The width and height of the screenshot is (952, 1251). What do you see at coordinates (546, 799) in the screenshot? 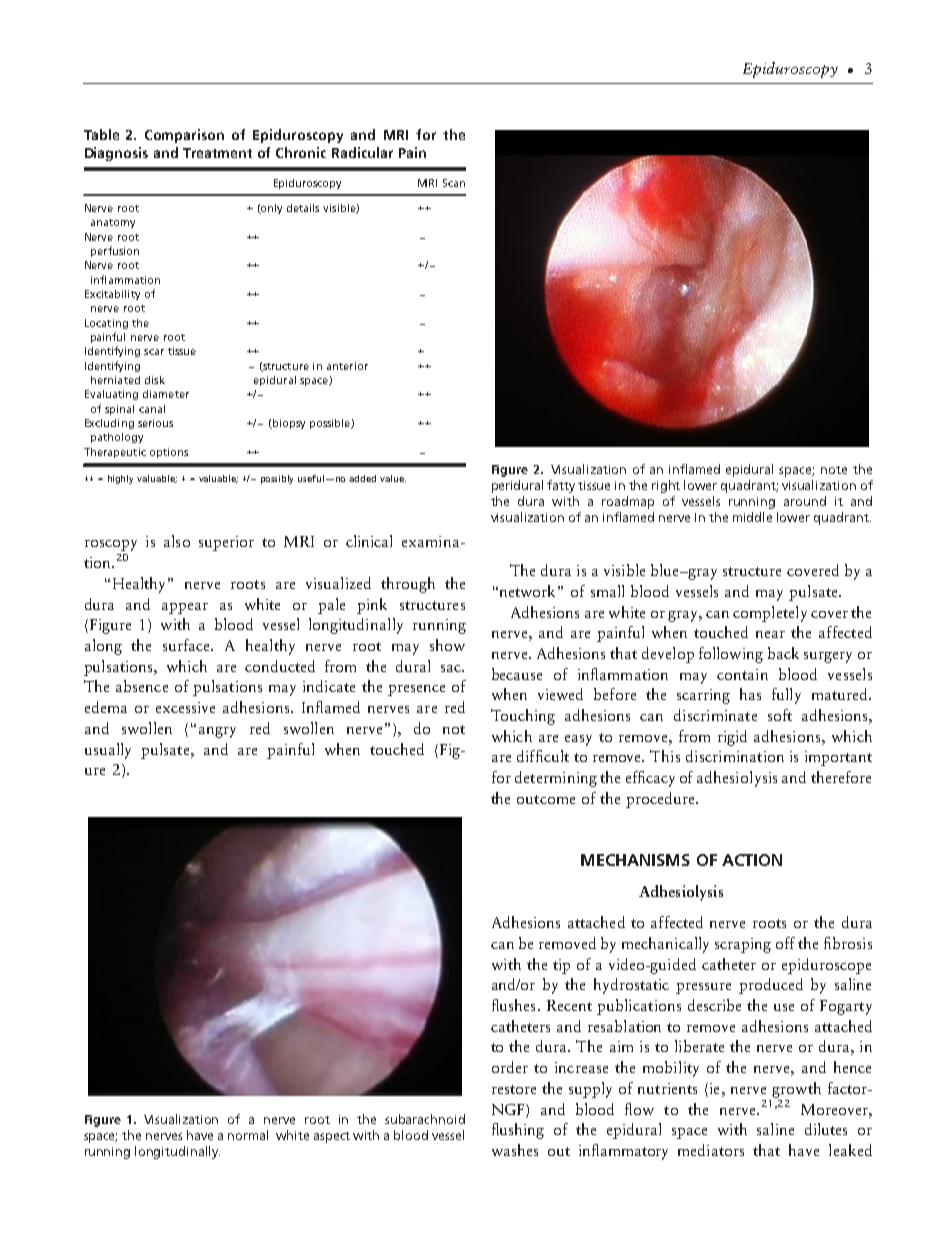
I see `outcome` at bounding box center [546, 799].
